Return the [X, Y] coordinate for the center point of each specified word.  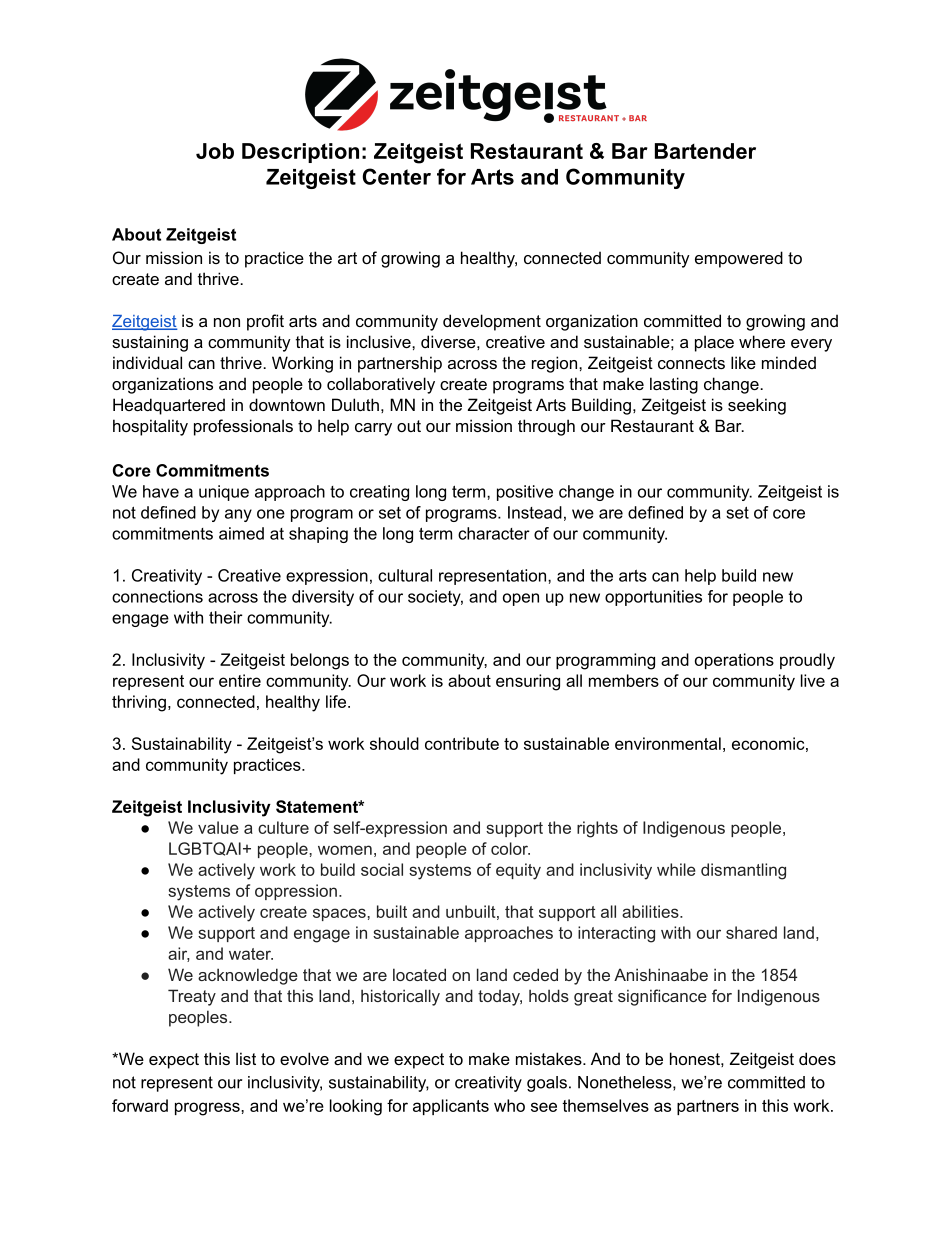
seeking [757, 406]
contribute [462, 743]
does [817, 1058]
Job [215, 151]
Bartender [705, 151]
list [246, 1058]
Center [396, 176]
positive [525, 493]
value [218, 827]
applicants [451, 1107]
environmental [668, 743]
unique [224, 493]
